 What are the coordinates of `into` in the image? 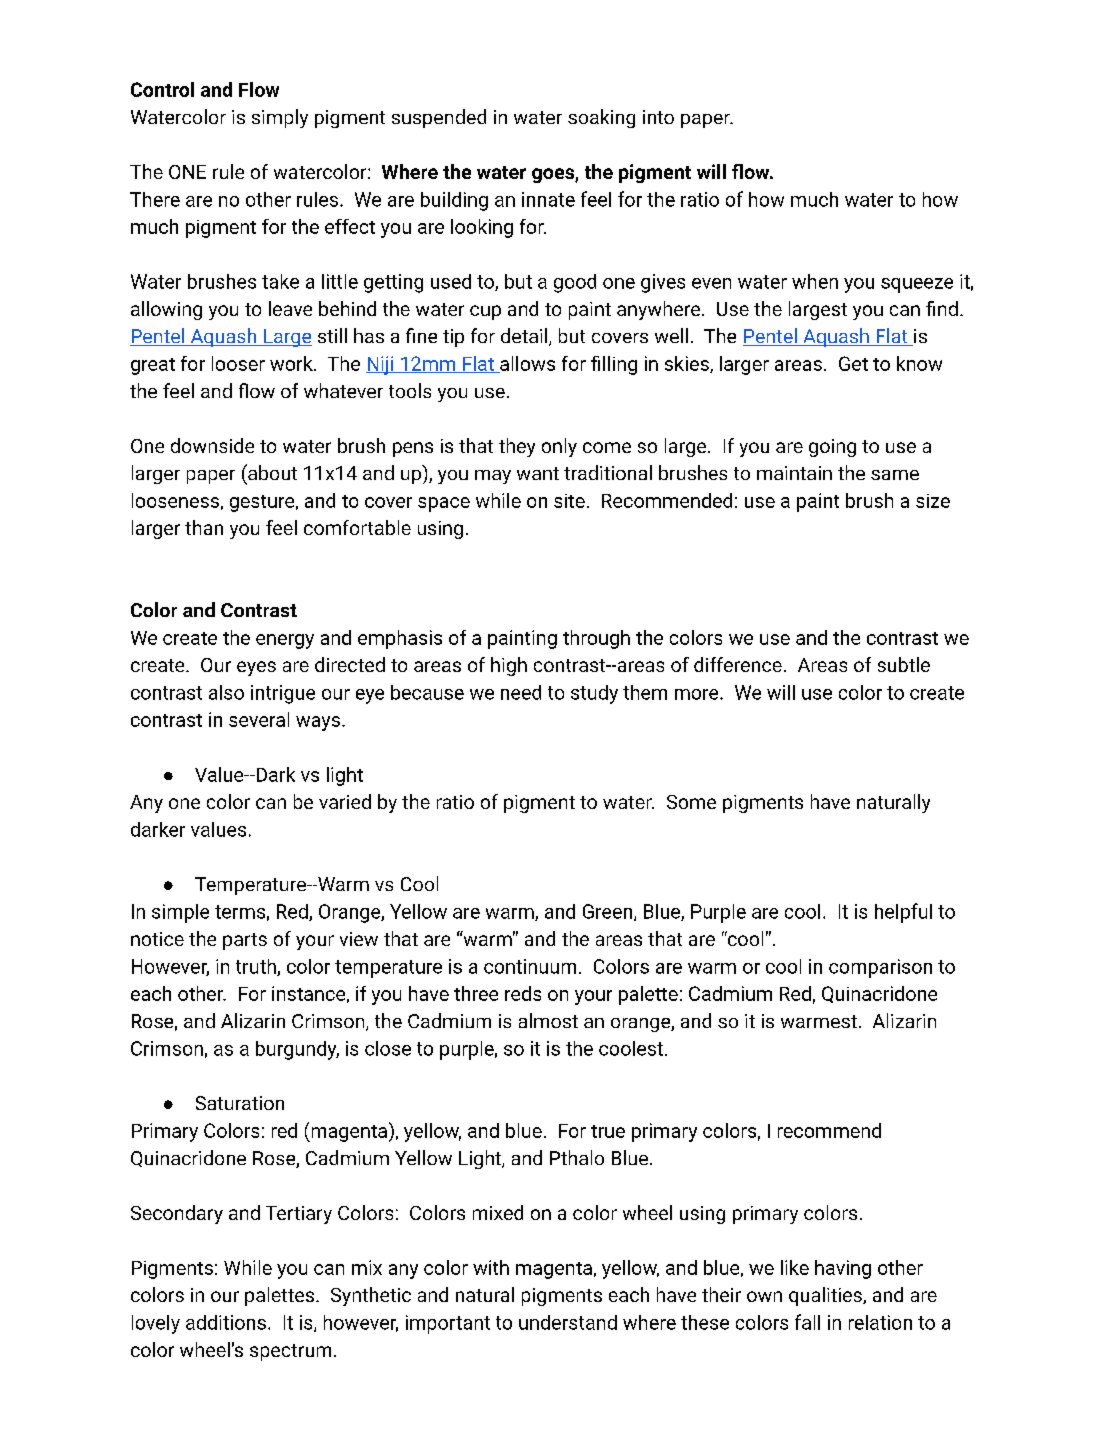 It's located at (658, 117).
